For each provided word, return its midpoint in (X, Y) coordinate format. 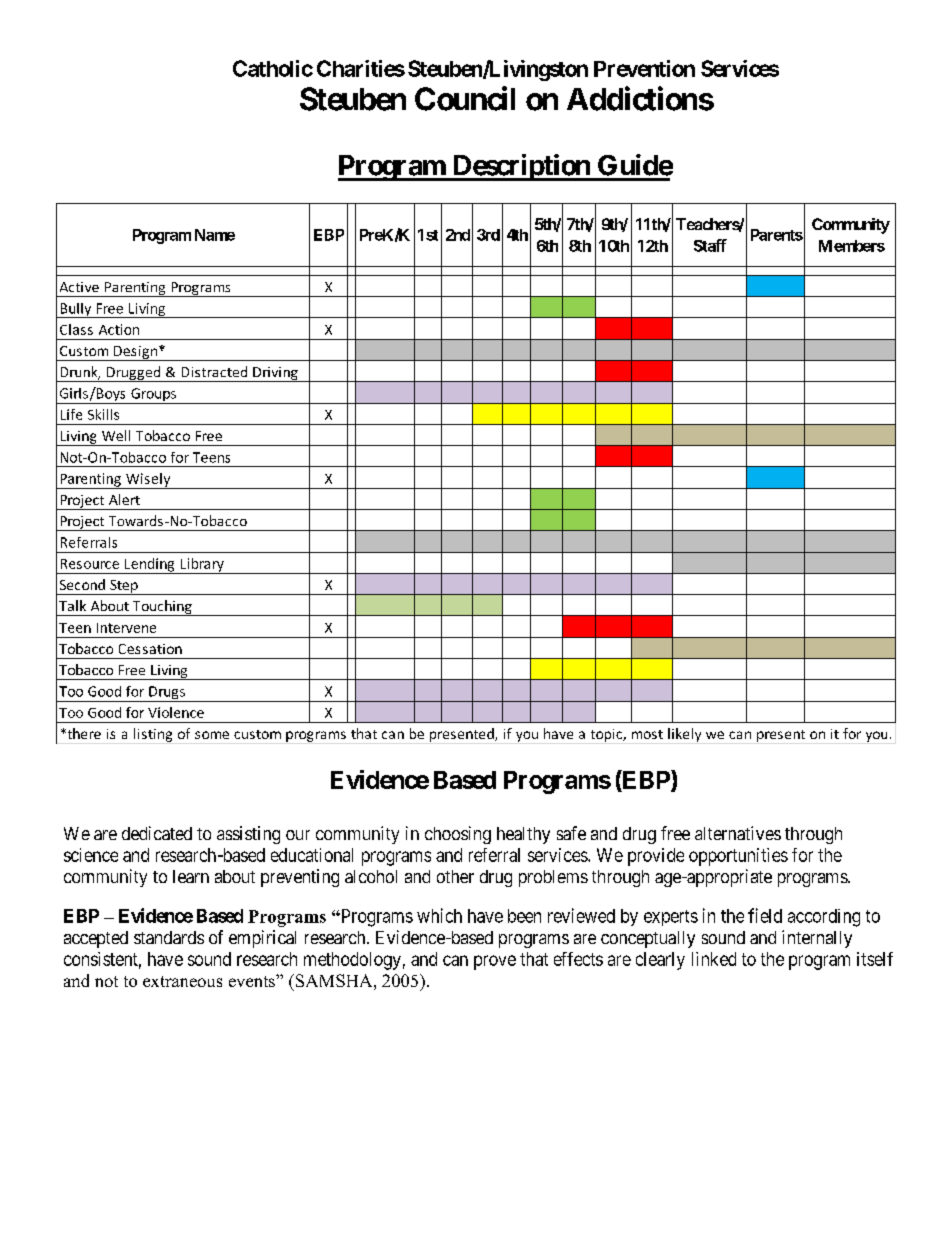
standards (169, 937)
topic (607, 735)
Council (465, 98)
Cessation (150, 649)
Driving (275, 374)
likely (684, 735)
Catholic (273, 68)
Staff (710, 245)
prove (495, 962)
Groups (153, 396)
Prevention (644, 68)
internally (817, 939)
